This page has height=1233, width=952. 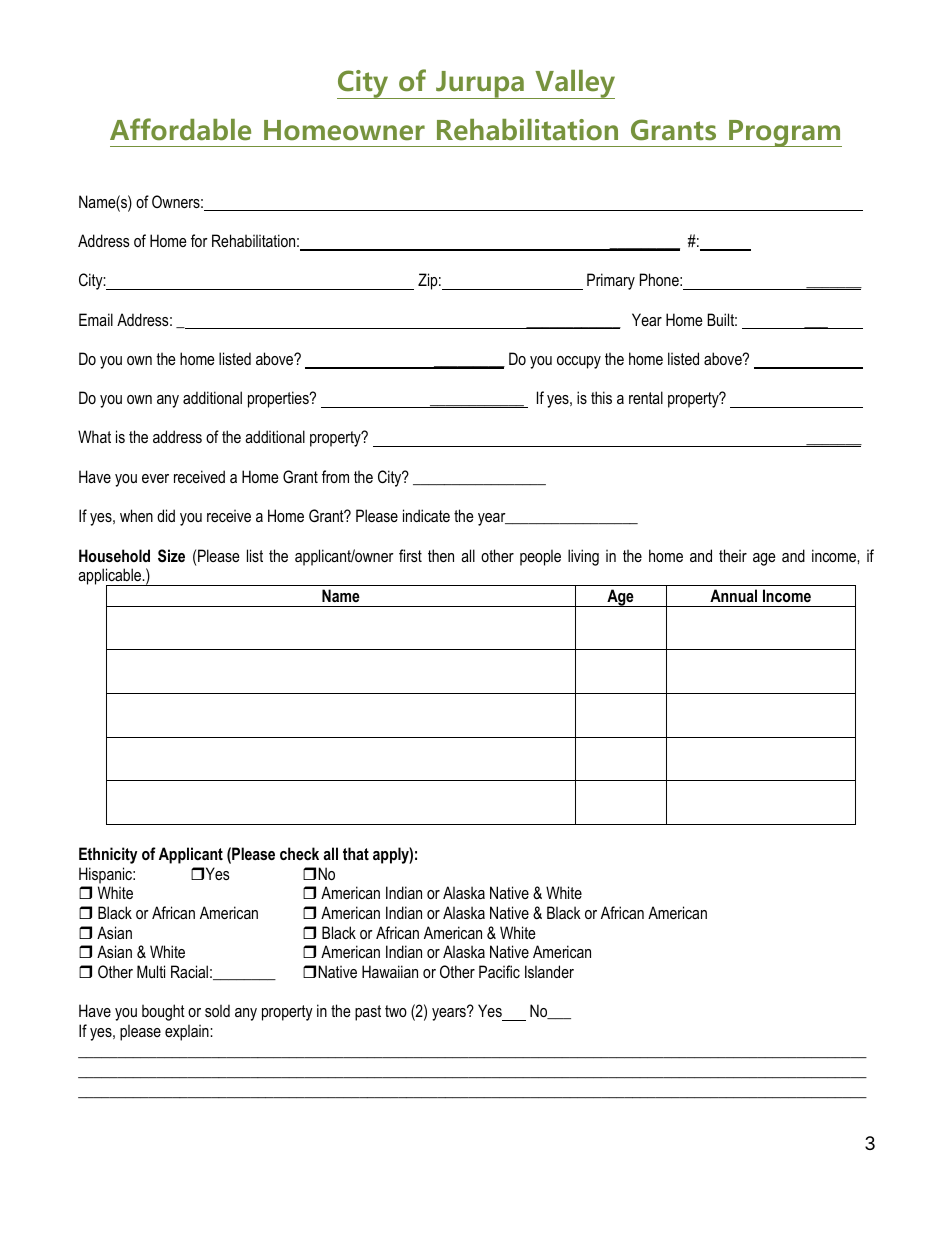 What do you see at coordinates (96, 319) in the page?
I see `Email` at bounding box center [96, 319].
